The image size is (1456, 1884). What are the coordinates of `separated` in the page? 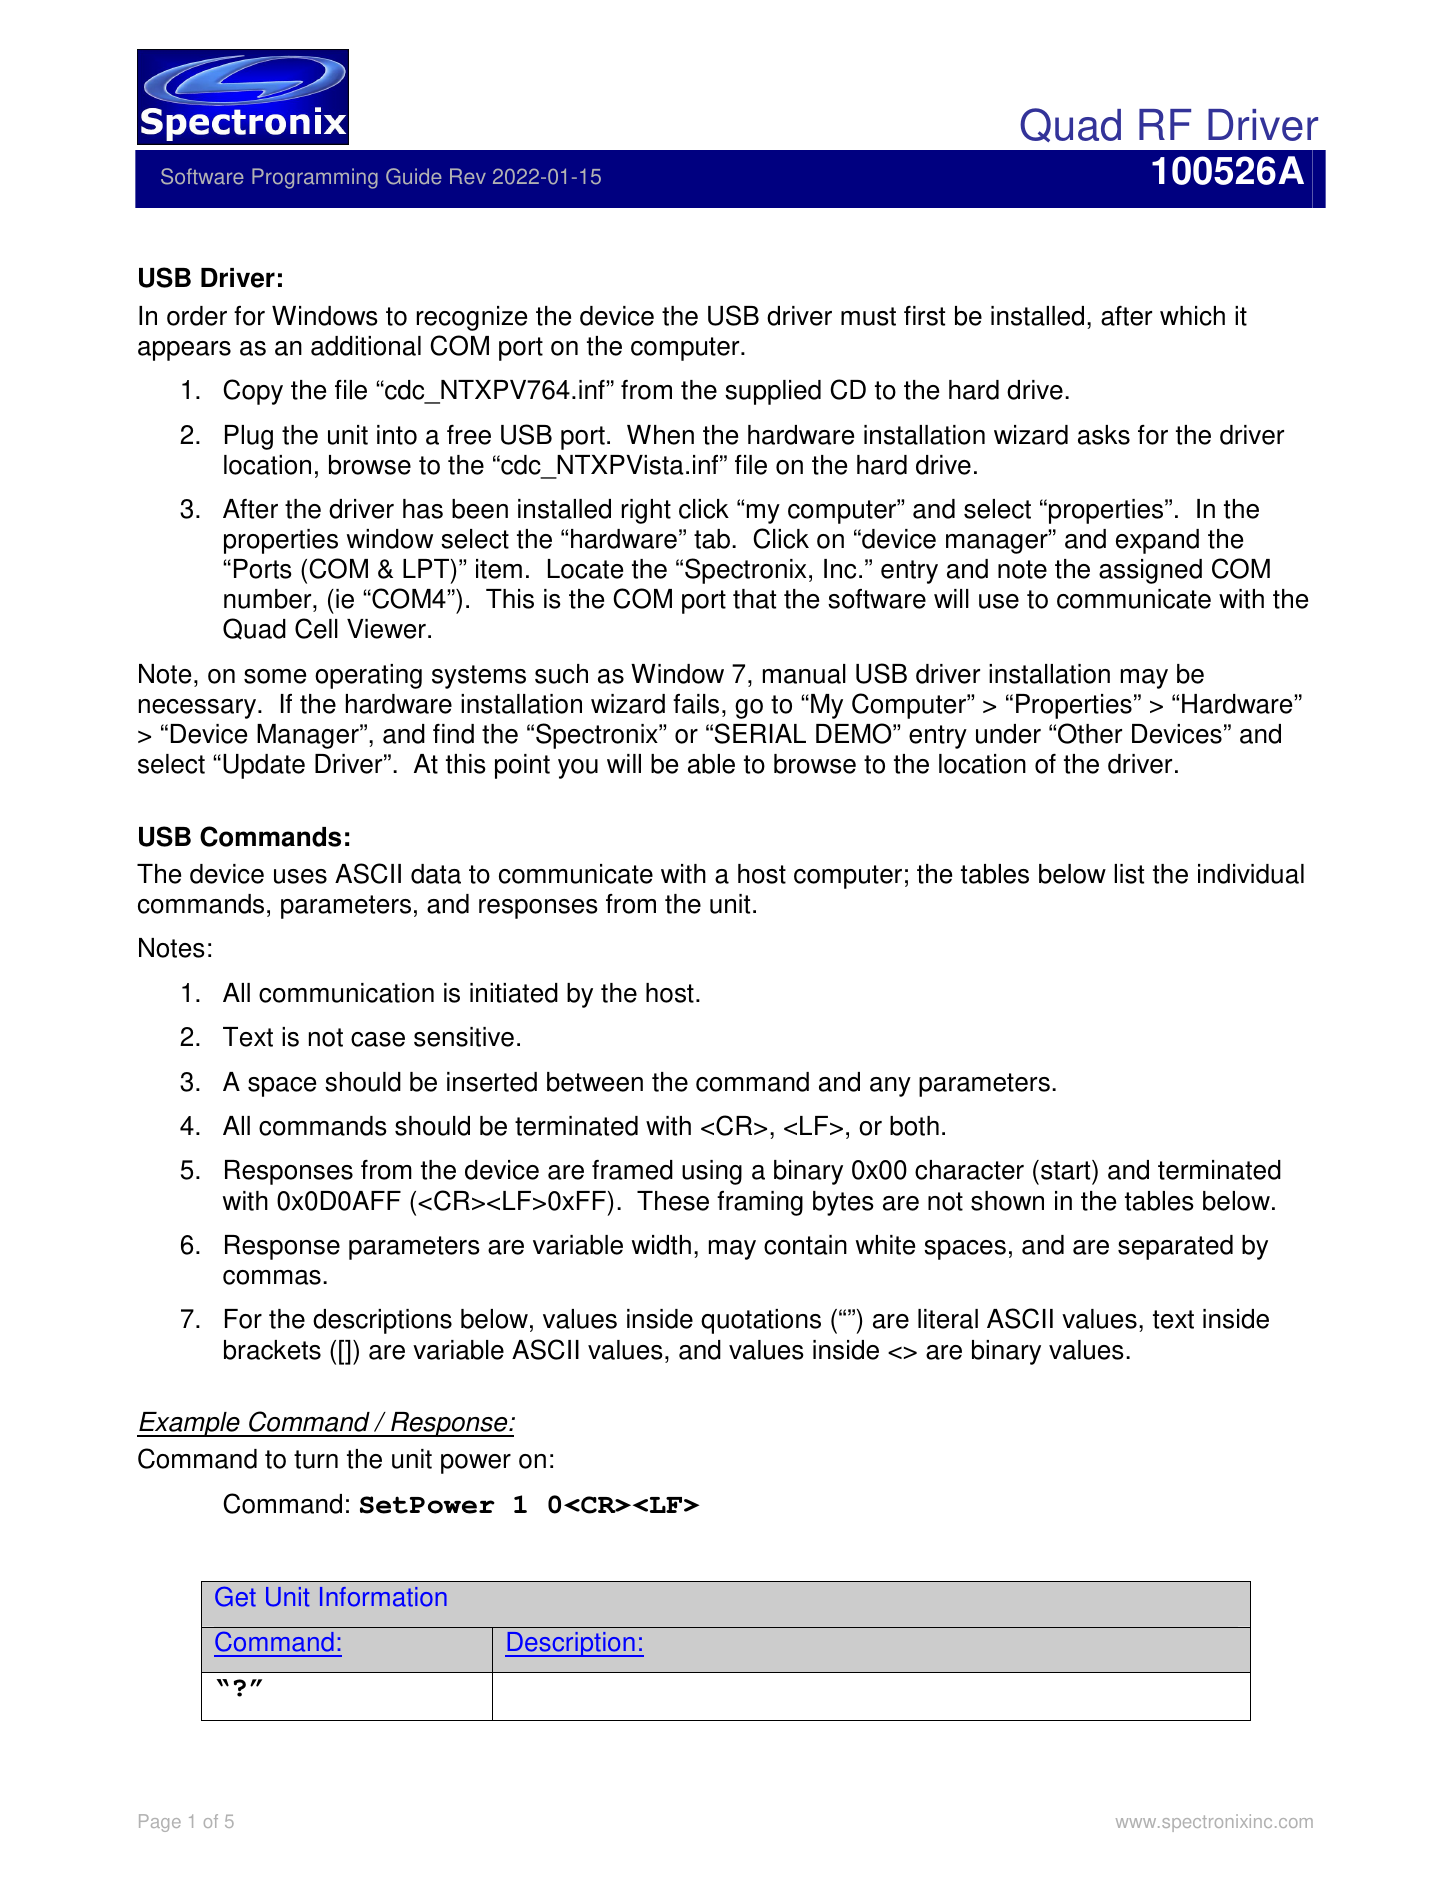 It's located at (1175, 1247).
